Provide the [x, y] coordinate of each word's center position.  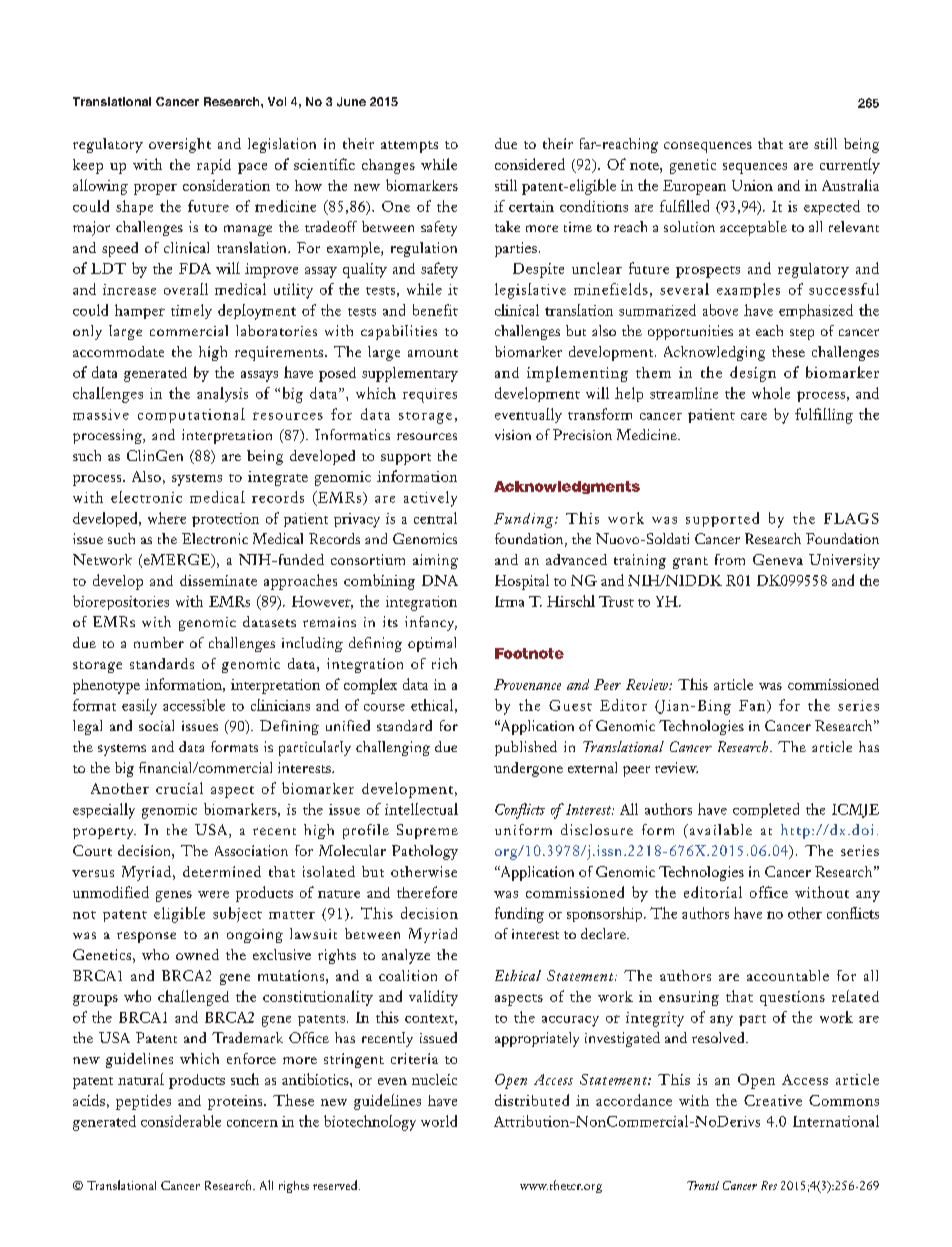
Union [752, 185]
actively [430, 499]
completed [766, 810]
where [167, 518]
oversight [180, 145]
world [439, 1121]
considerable [181, 1121]
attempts [409, 147]
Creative [773, 1100]
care [754, 416]
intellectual [421, 809]
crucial [179, 788]
